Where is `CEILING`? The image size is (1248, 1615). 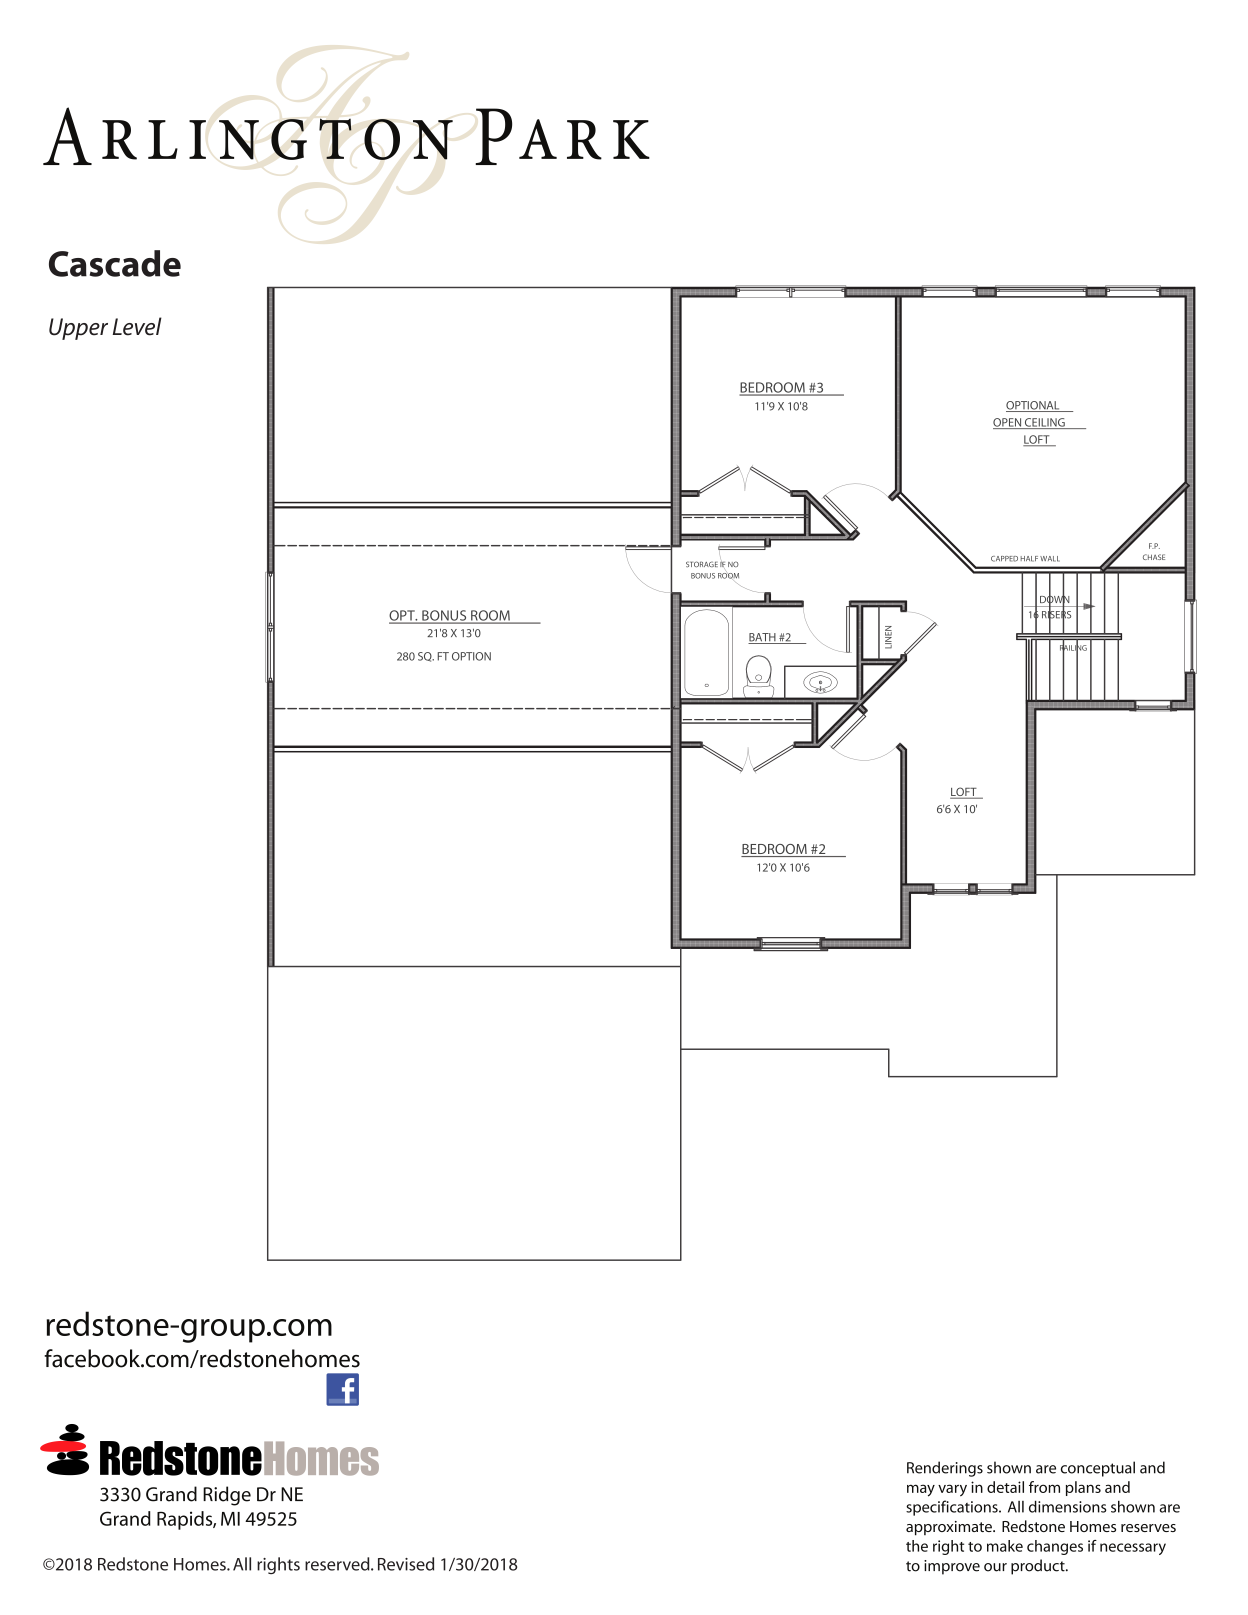 CEILING is located at coordinates (1045, 423).
